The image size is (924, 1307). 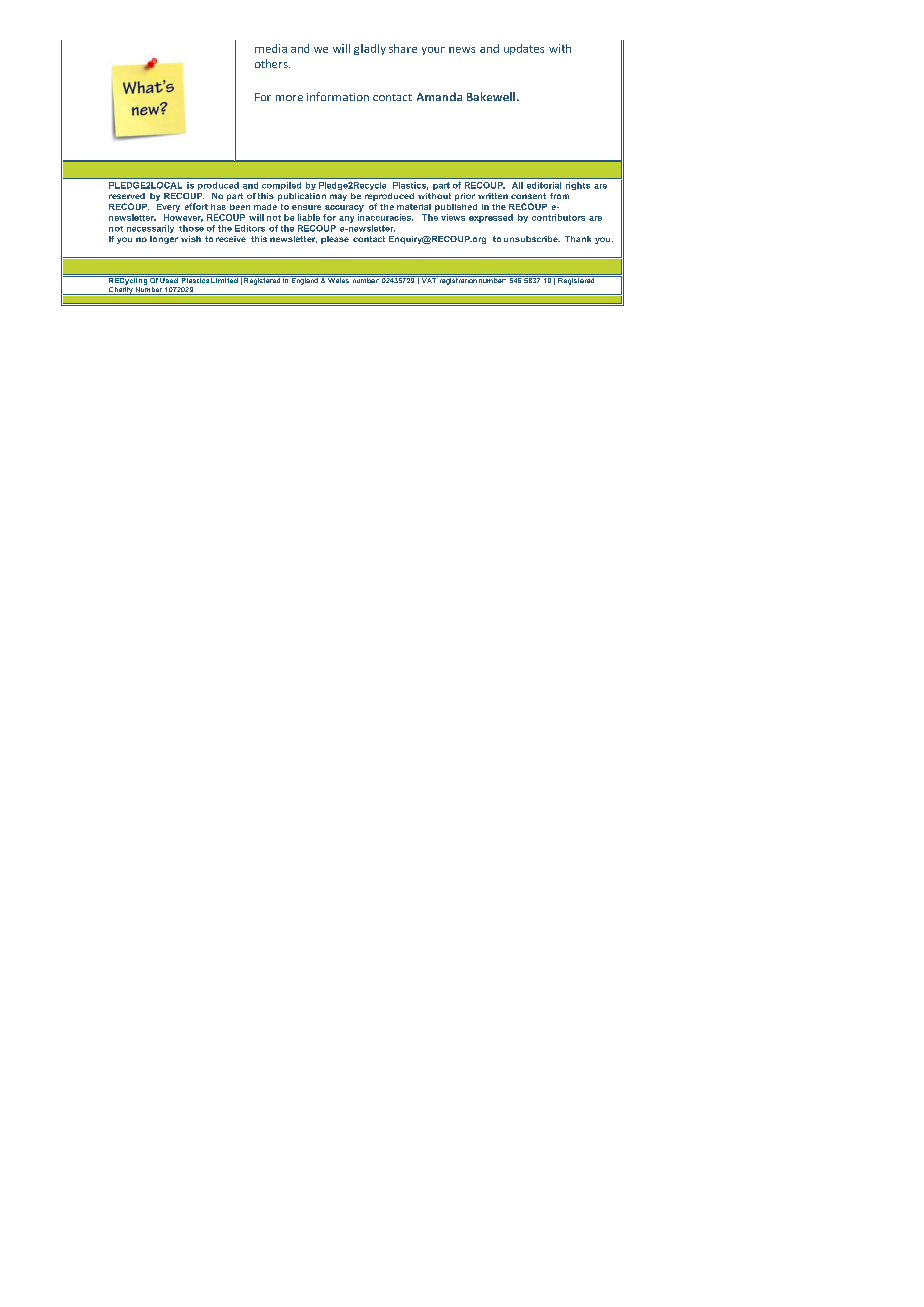 I want to click on more, so click(x=289, y=98).
